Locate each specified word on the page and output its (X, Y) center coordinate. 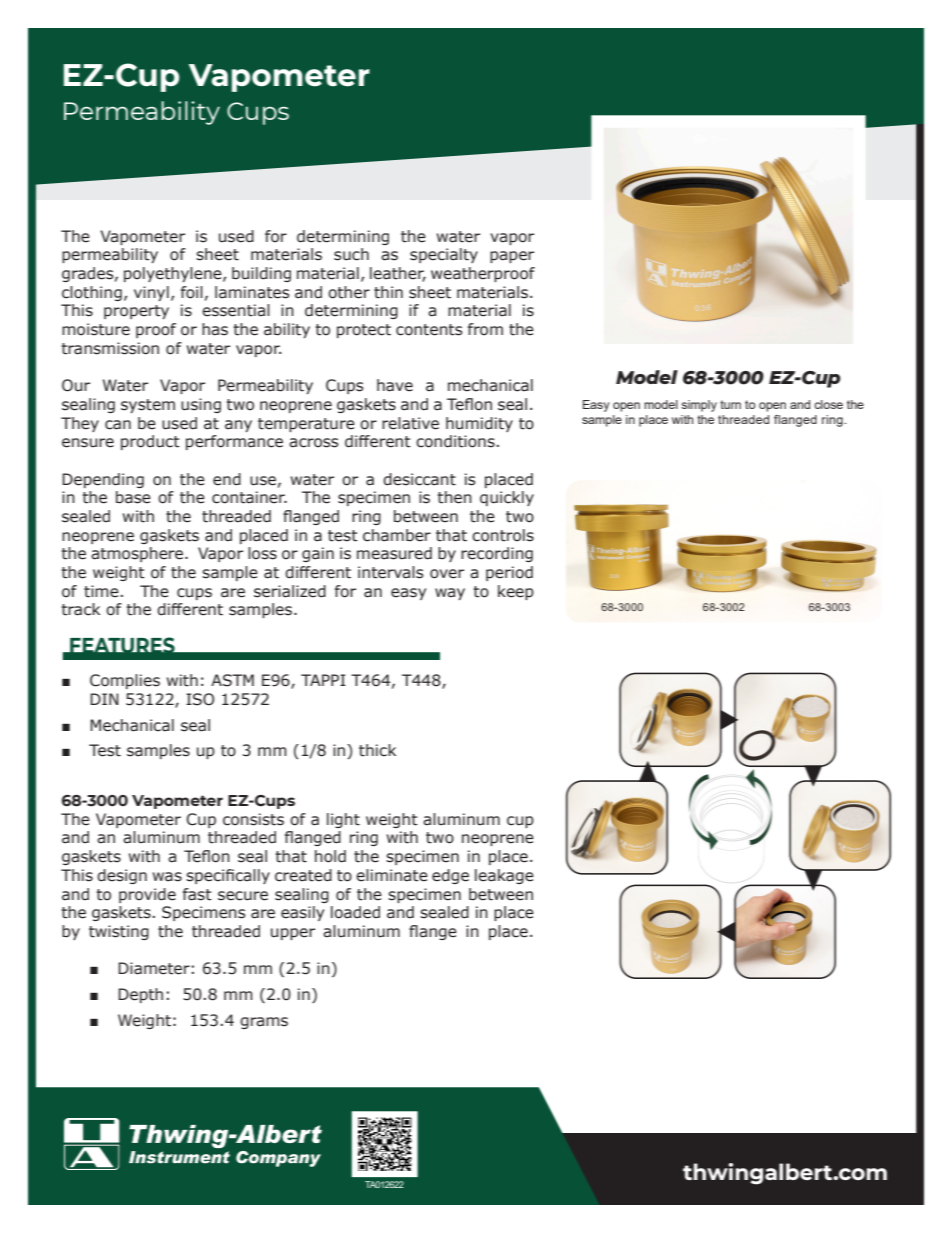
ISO (200, 699)
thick (377, 750)
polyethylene (174, 274)
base (133, 497)
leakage (504, 876)
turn (730, 404)
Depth (140, 995)
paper (512, 257)
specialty (444, 255)
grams (264, 1023)
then (455, 497)
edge (450, 876)
